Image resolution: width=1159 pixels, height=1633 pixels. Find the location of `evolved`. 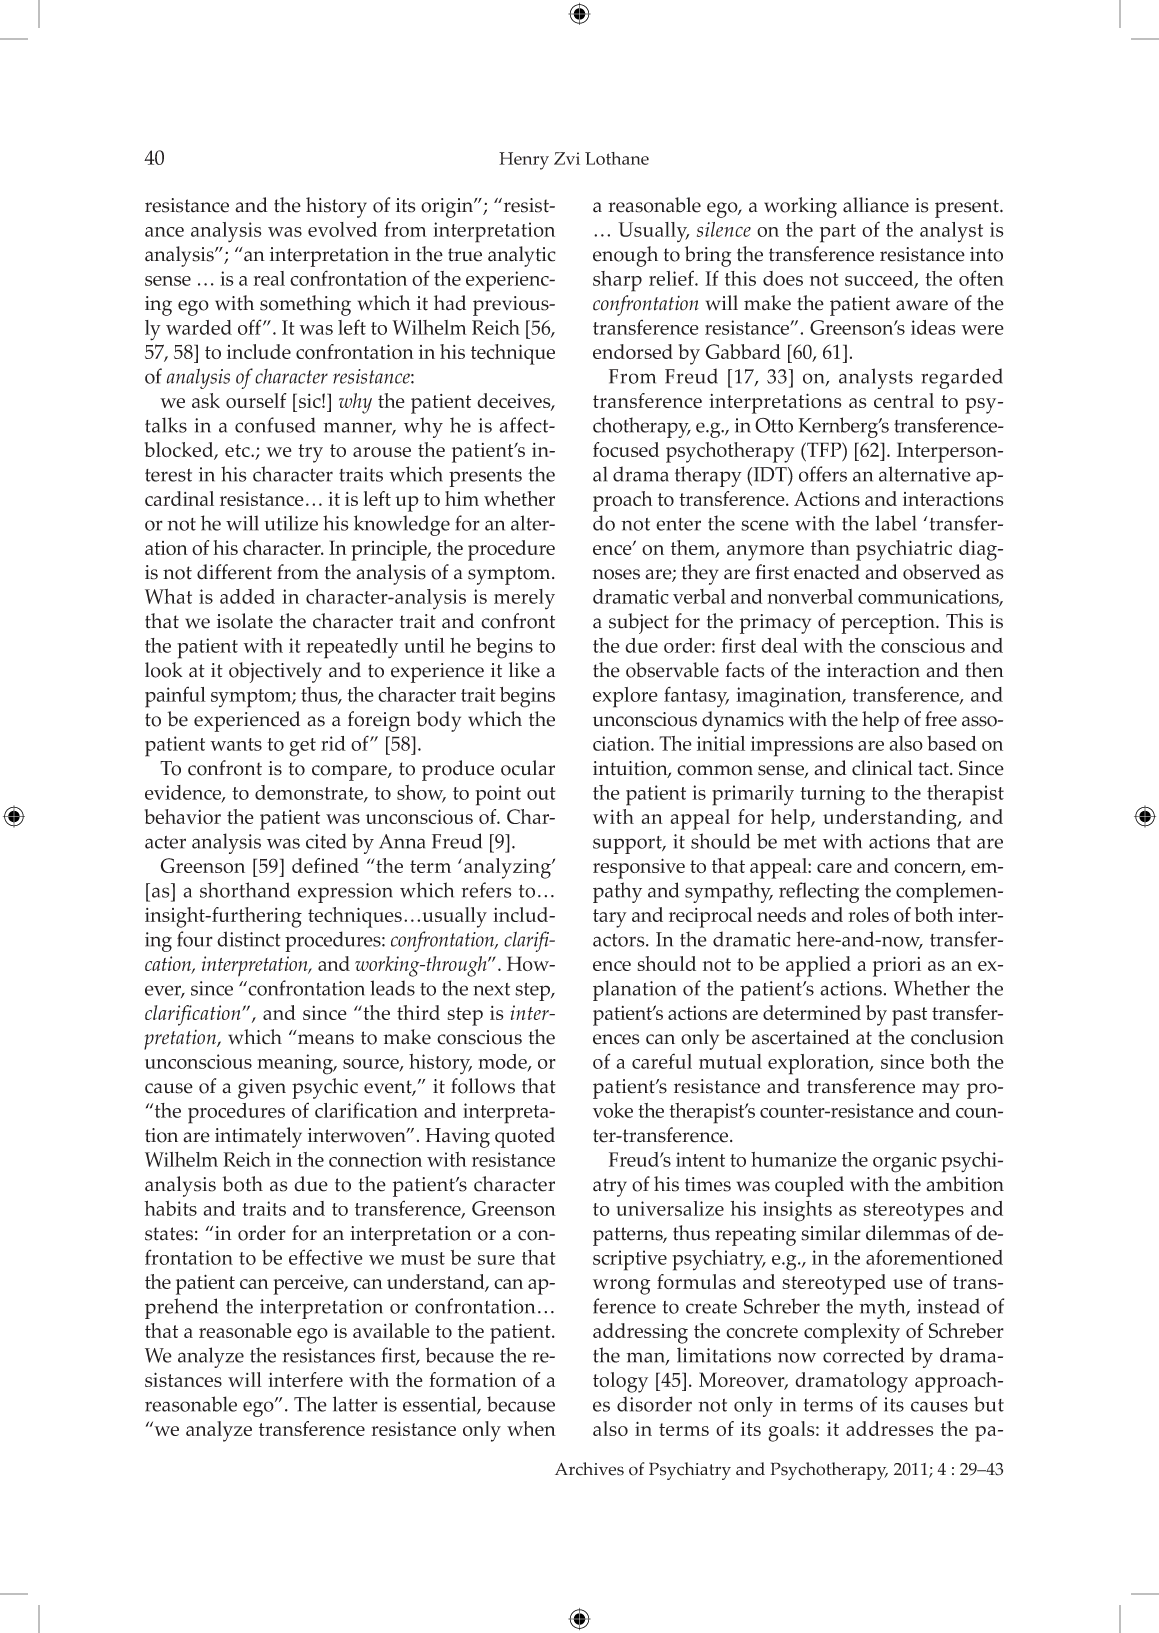

evolved is located at coordinates (342, 229).
